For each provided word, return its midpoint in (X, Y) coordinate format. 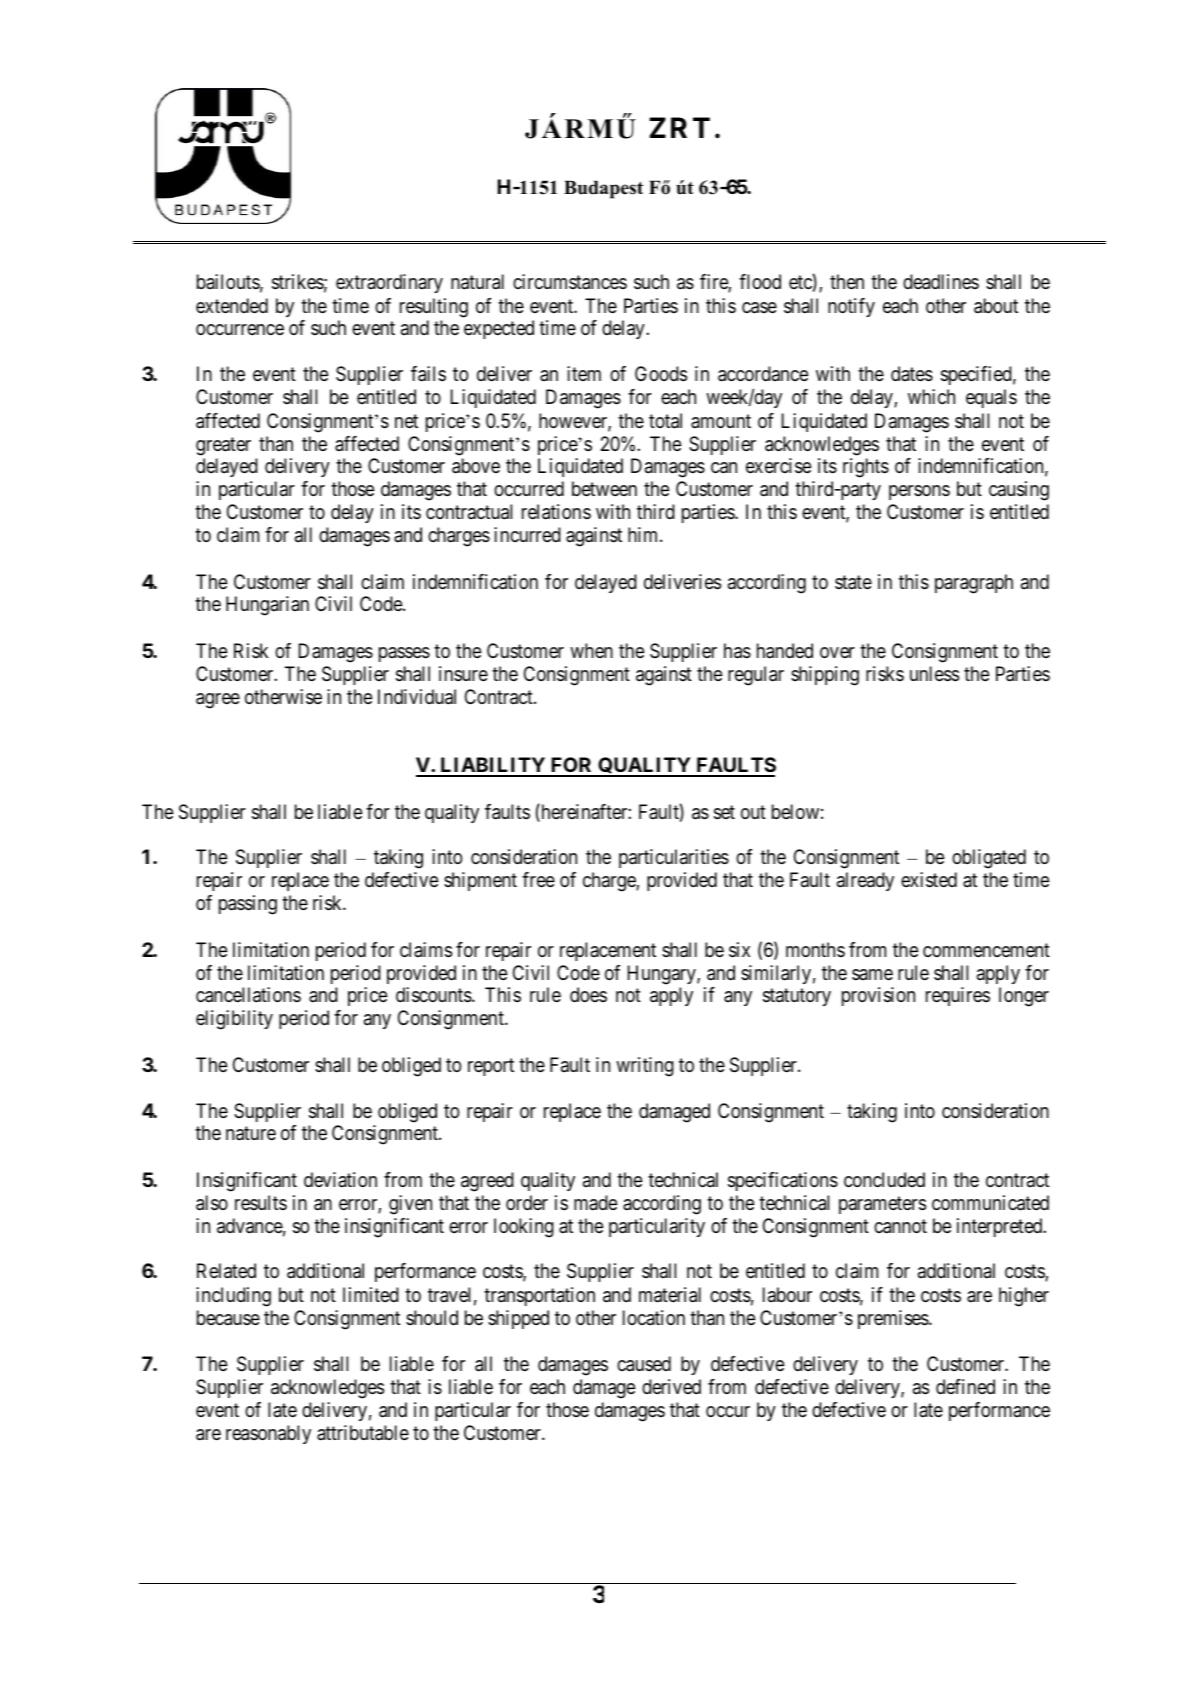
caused (644, 1364)
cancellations (248, 995)
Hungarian (267, 606)
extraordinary (389, 283)
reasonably (268, 1434)
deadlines (941, 282)
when (591, 650)
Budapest (603, 189)
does (588, 994)
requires (958, 996)
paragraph (974, 584)
